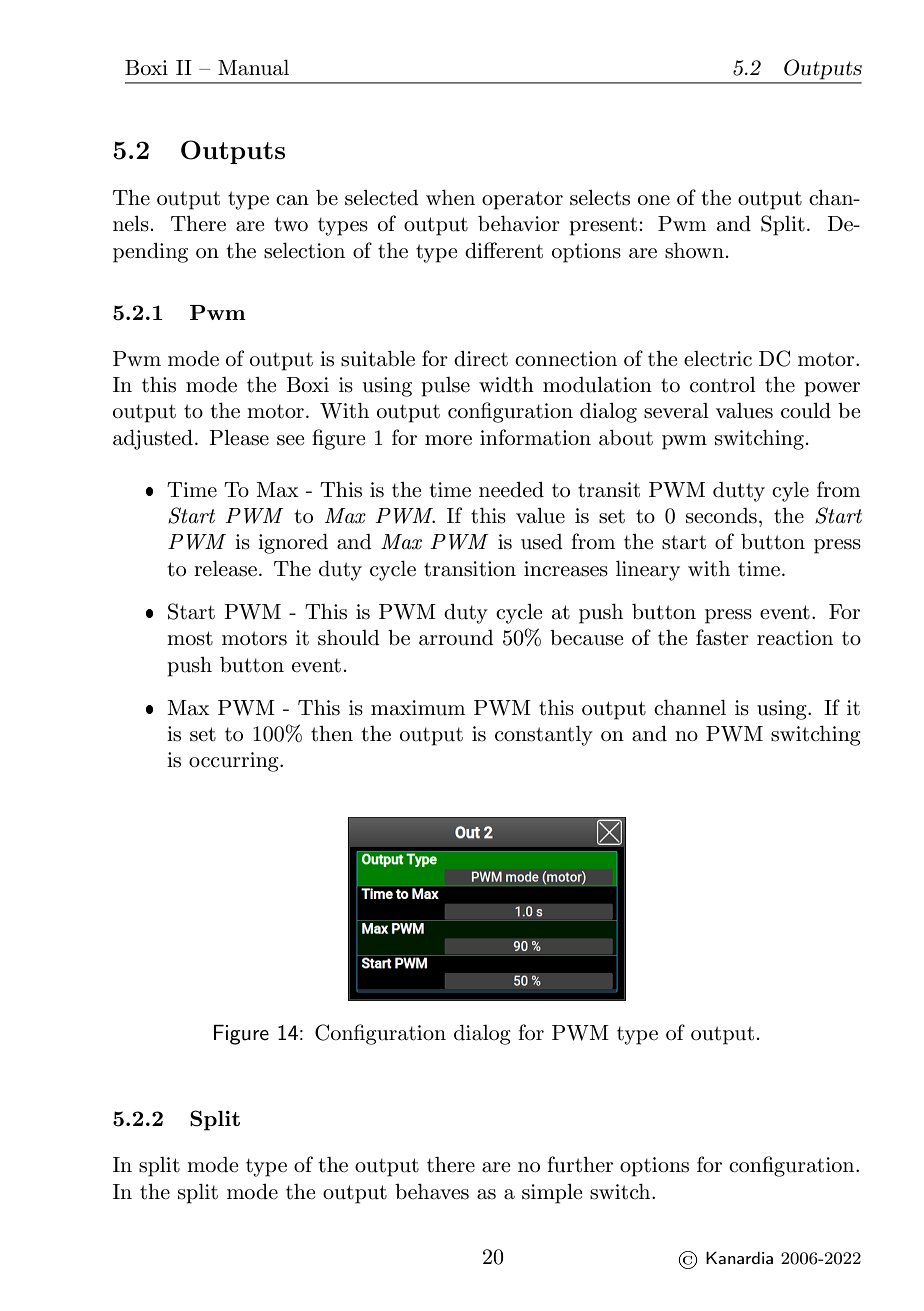  What do you see at coordinates (552, 1194) in the page?
I see `simple` at bounding box center [552, 1194].
